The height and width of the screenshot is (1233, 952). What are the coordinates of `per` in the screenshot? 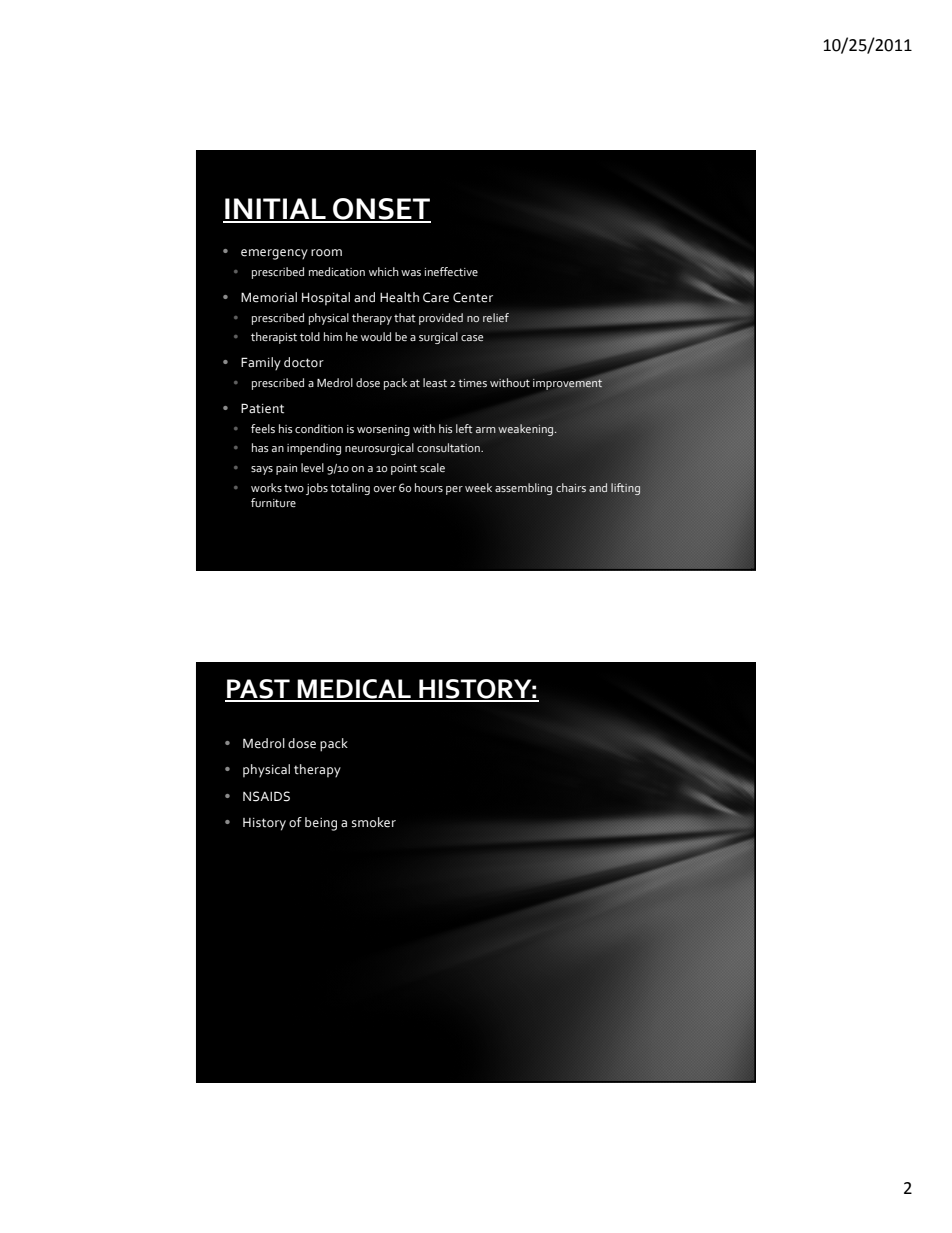 It's located at (454, 490).
